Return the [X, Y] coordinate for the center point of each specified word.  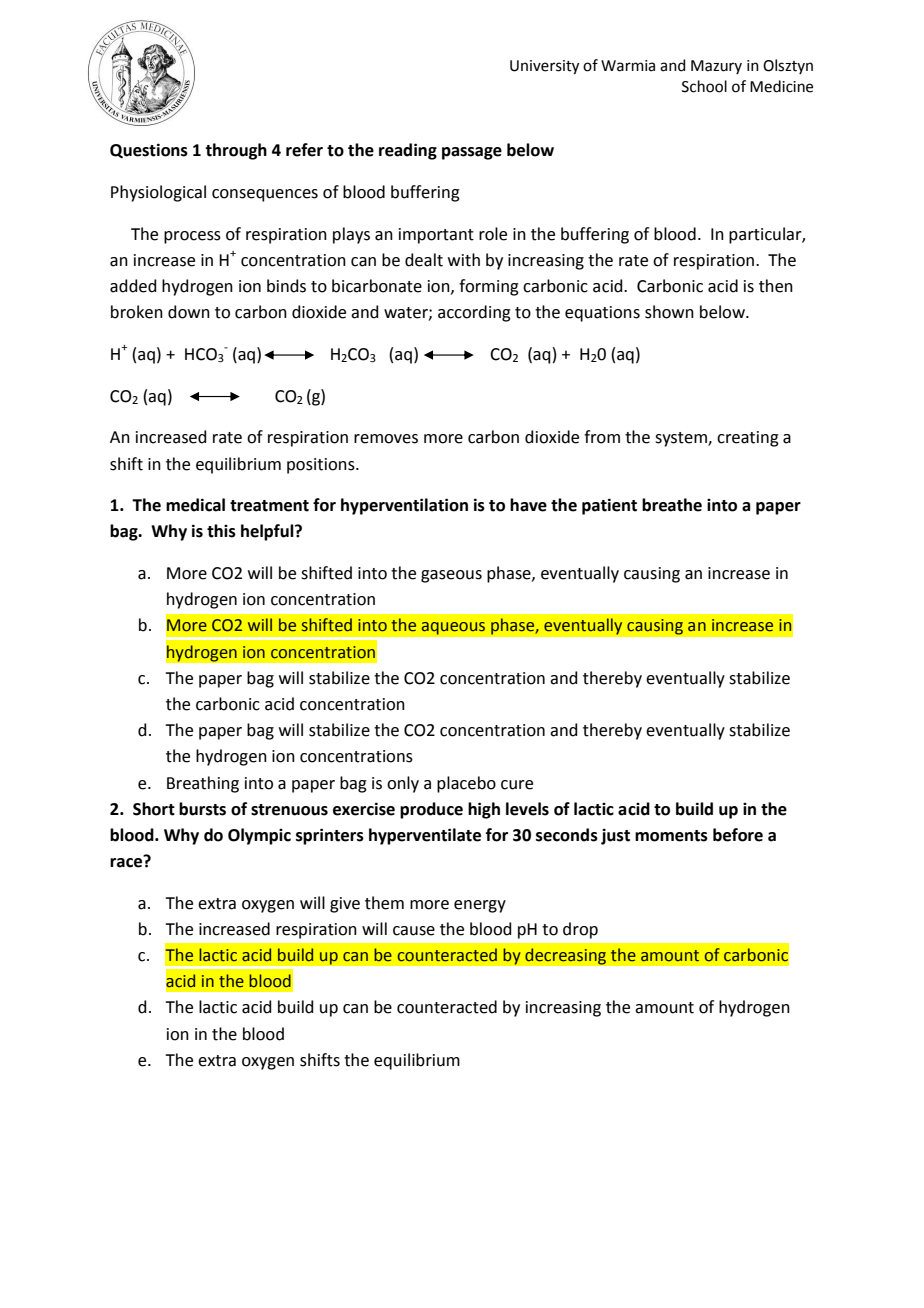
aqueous [453, 628]
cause [414, 931]
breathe [672, 505]
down [189, 312]
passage [472, 153]
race [127, 862]
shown [669, 312]
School [704, 86]
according [474, 313]
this [221, 531]
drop [580, 930]
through [236, 151]
